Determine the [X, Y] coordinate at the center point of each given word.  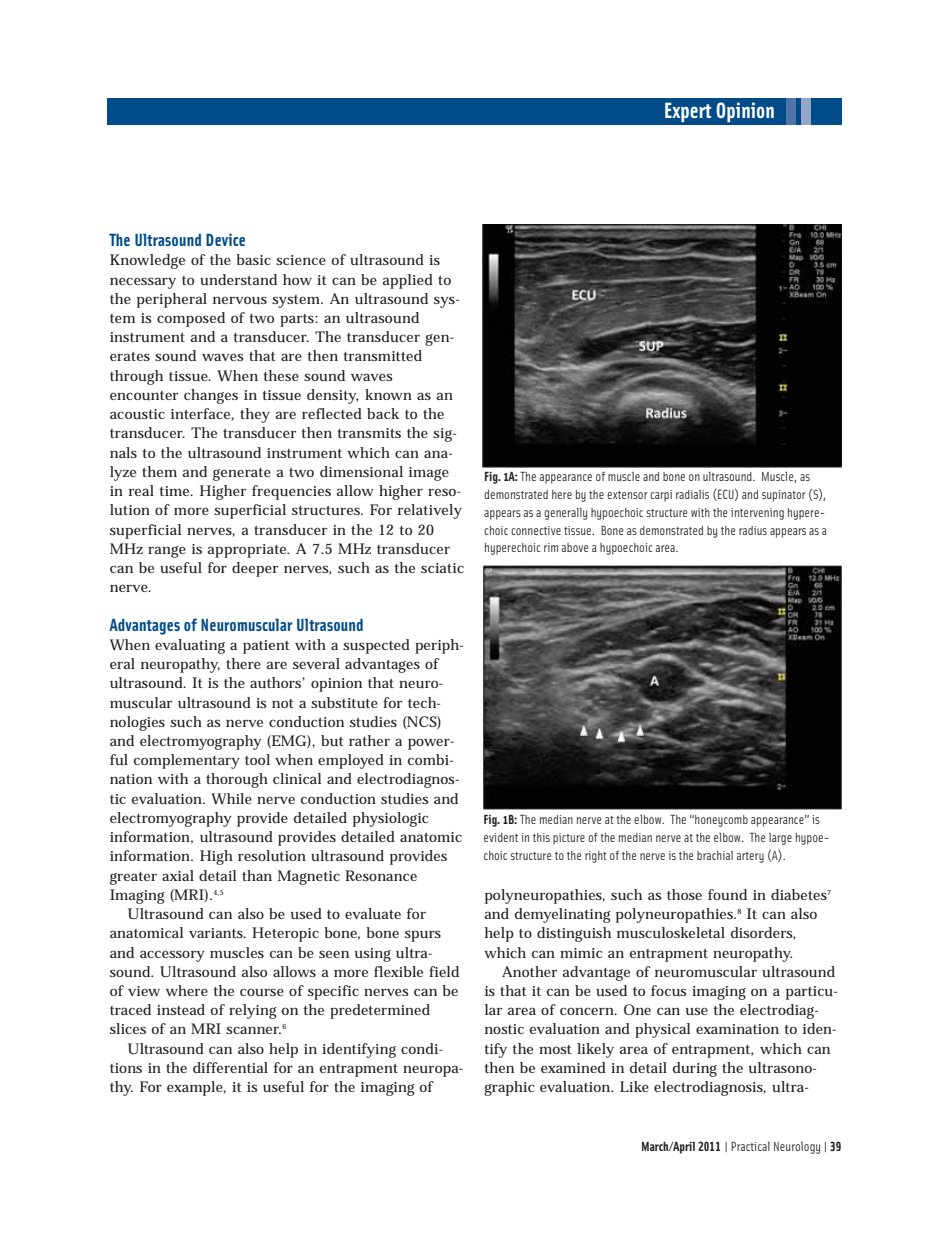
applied [407, 281]
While [231, 798]
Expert [688, 112]
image [429, 474]
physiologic [390, 819]
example [195, 1088]
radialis [692, 494]
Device [225, 239]
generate [242, 474]
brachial [715, 855]
